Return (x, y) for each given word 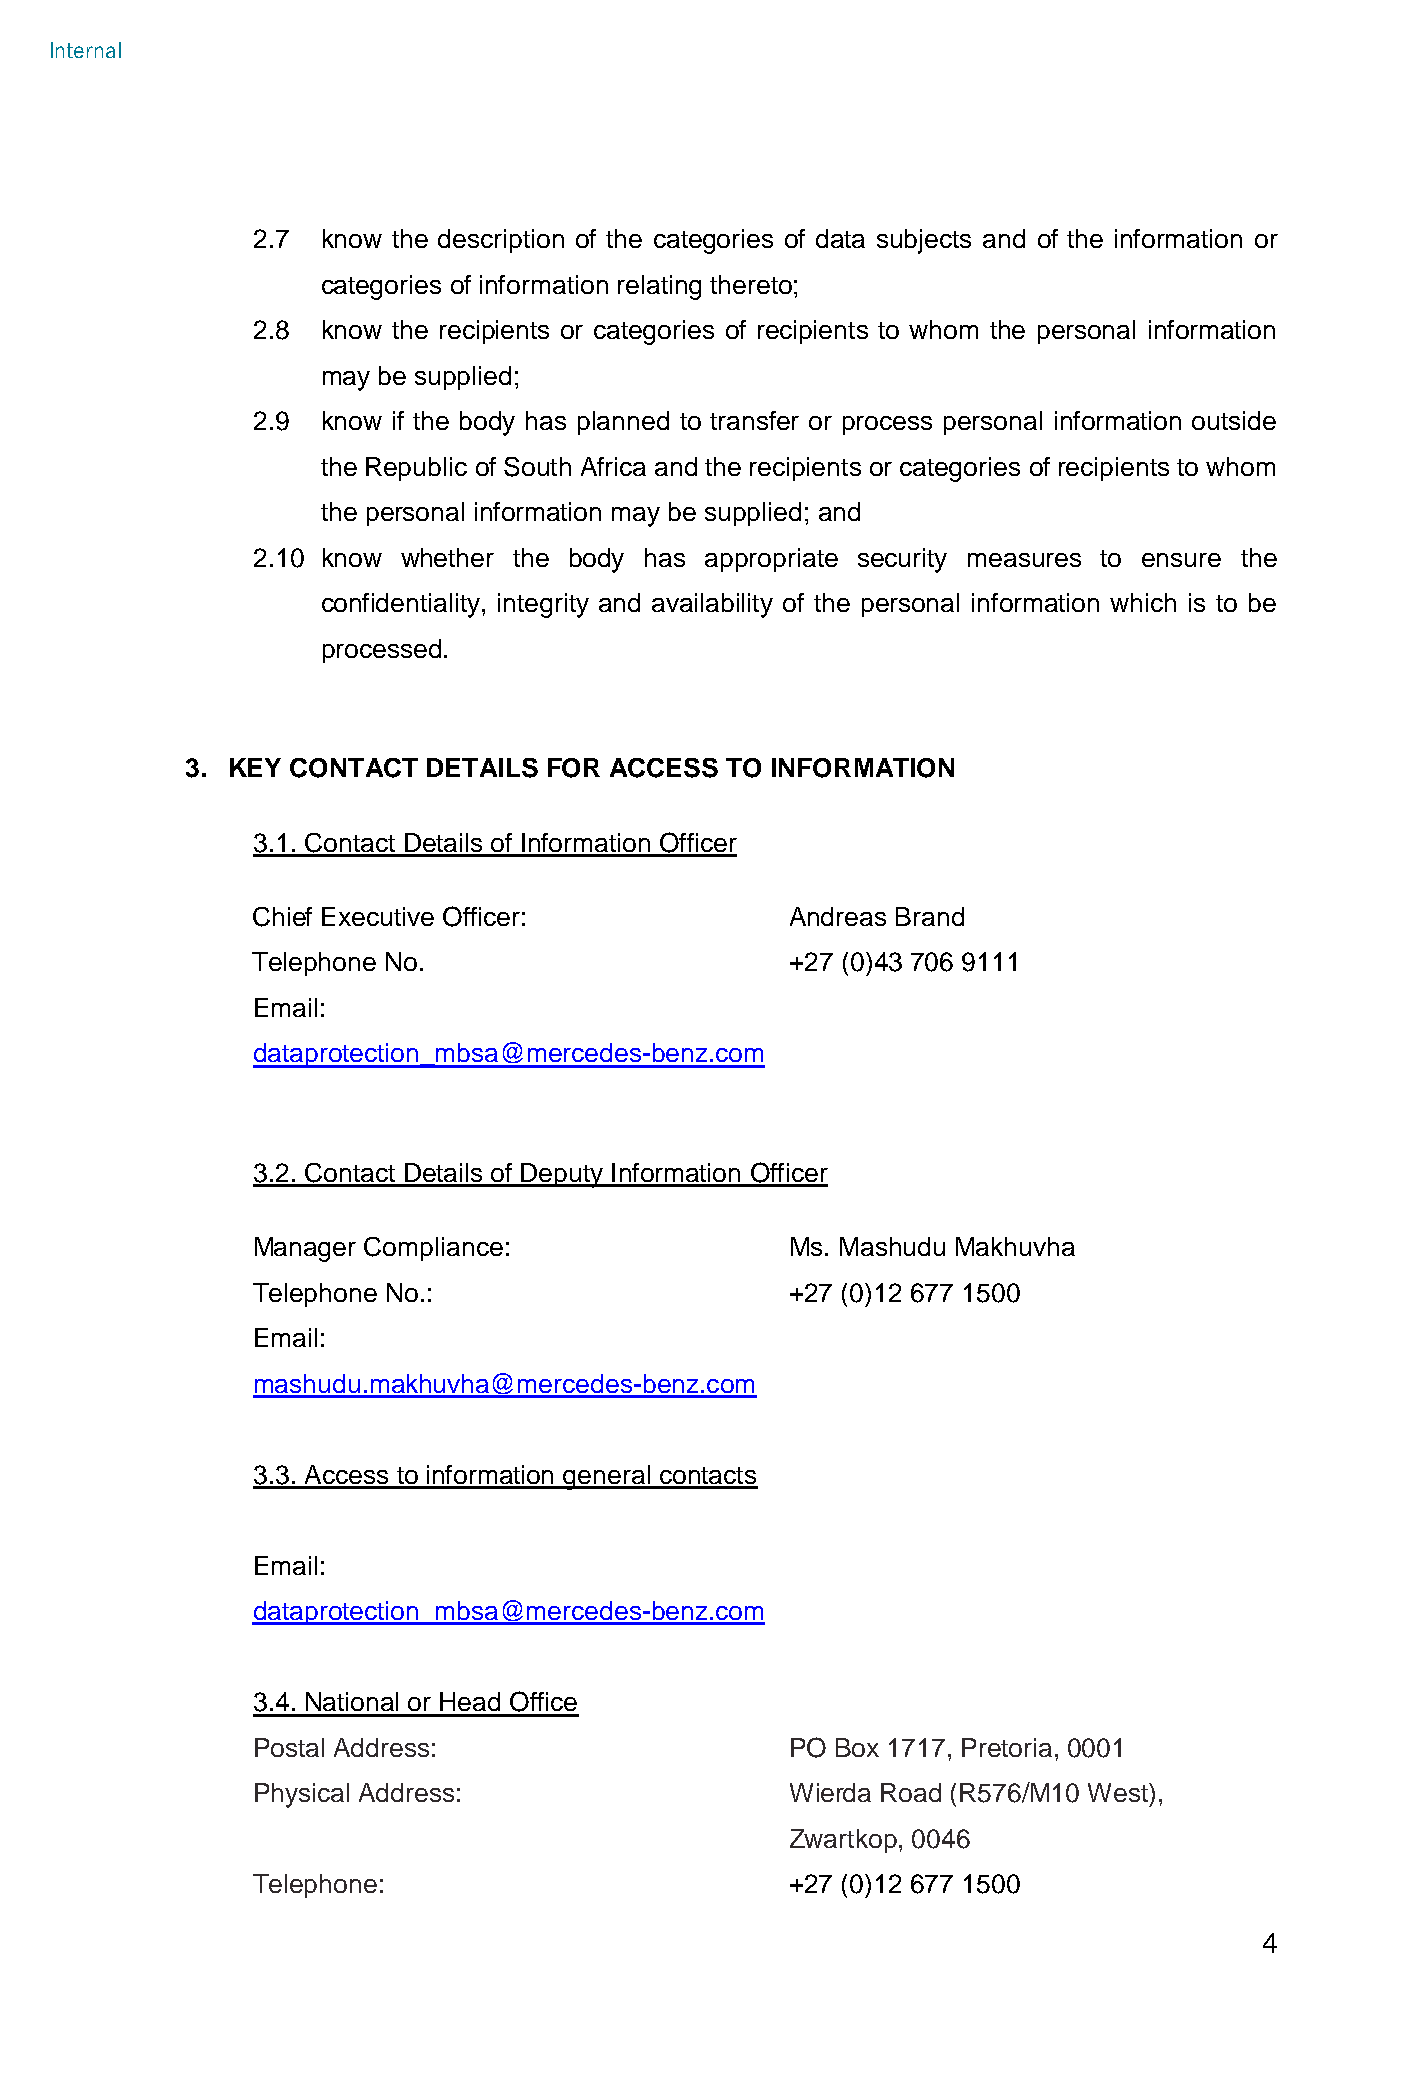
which (1143, 602)
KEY (255, 767)
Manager (305, 1249)
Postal (289, 1747)
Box (857, 1747)
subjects (924, 241)
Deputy (562, 1175)
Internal (86, 50)
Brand (930, 916)
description (501, 241)
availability (712, 605)
